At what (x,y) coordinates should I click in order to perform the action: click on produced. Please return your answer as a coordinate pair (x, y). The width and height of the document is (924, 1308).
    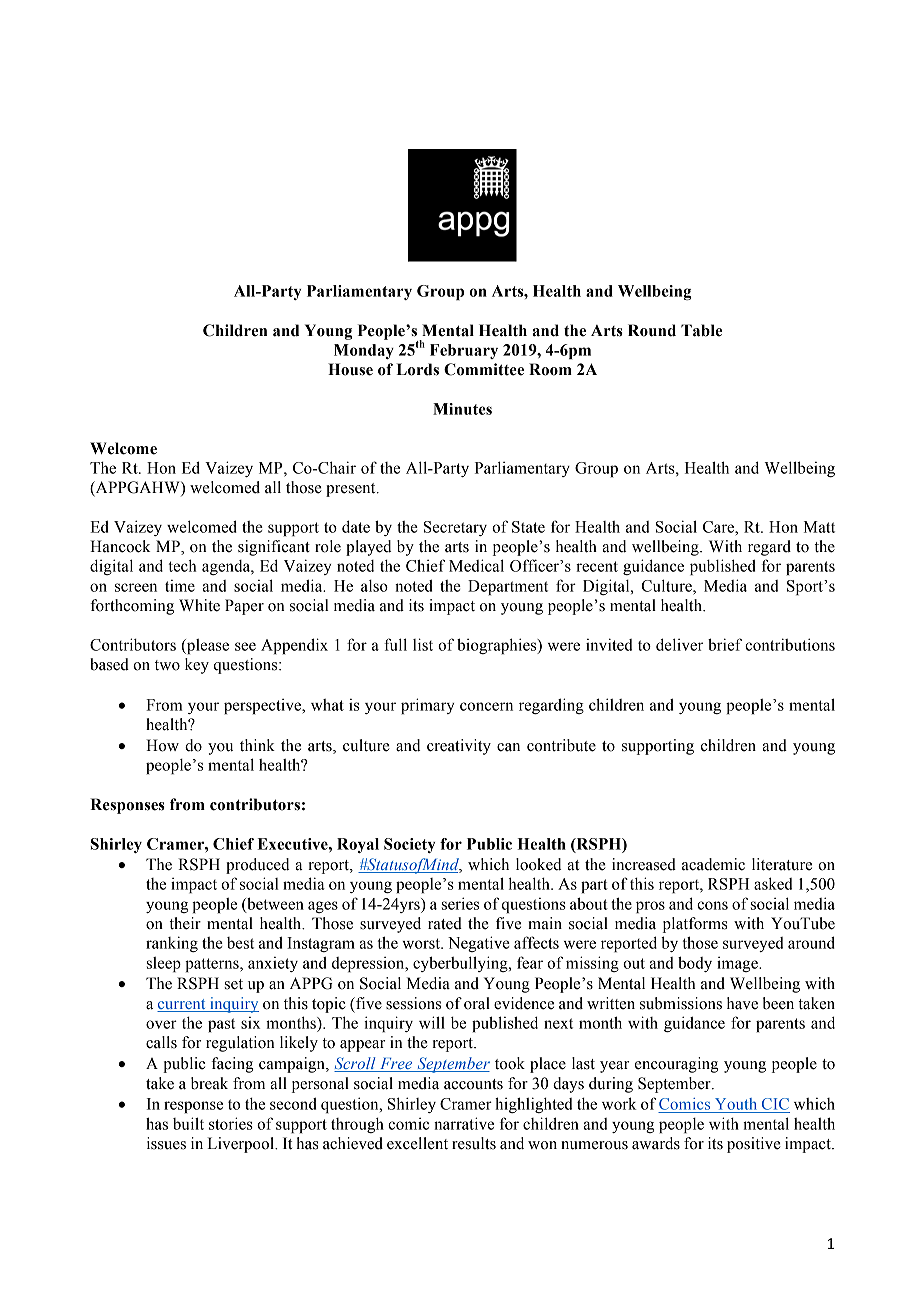
    Looking at the image, I should click on (258, 866).
